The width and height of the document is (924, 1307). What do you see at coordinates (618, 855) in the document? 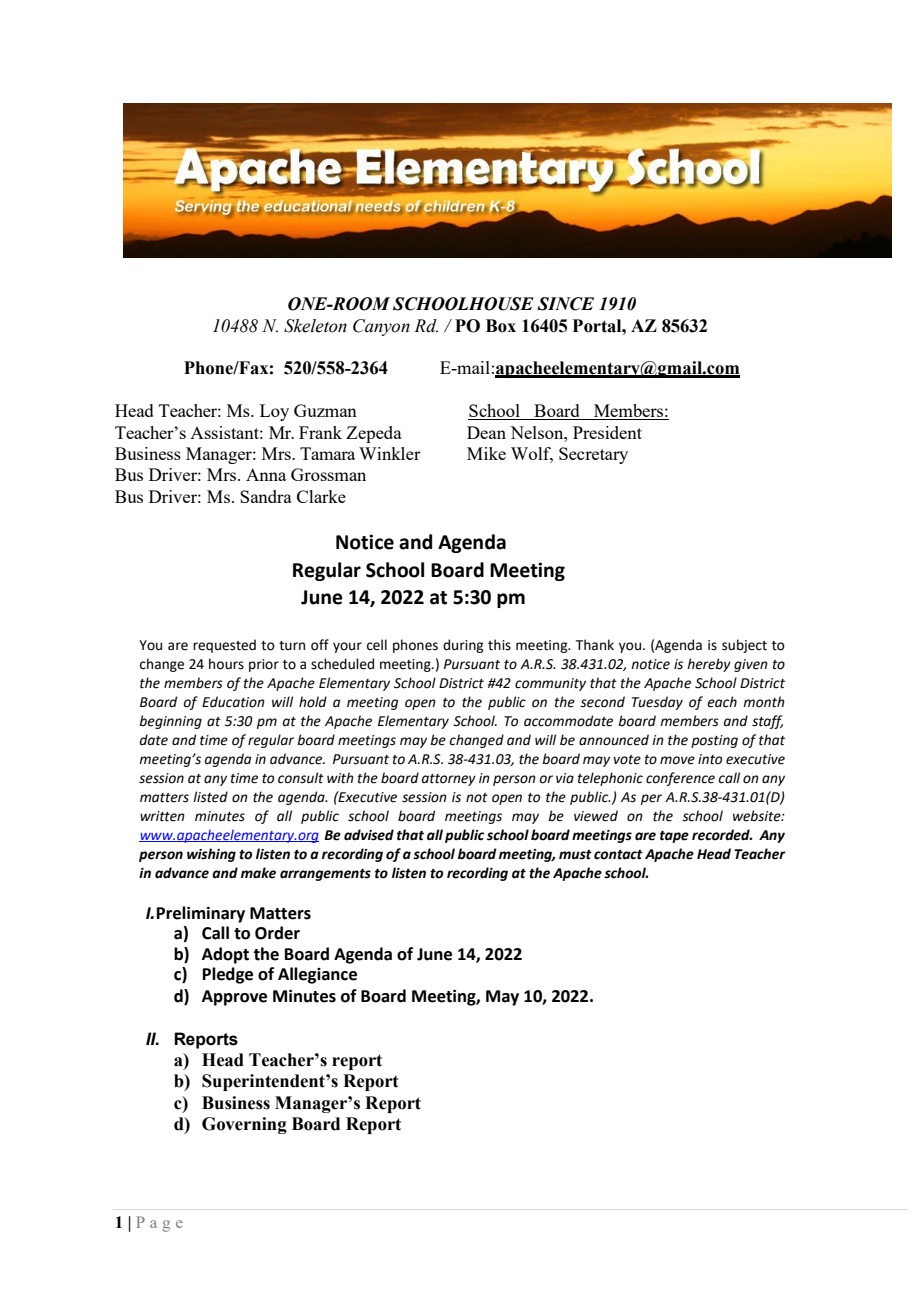
I see `contact` at bounding box center [618, 855].
